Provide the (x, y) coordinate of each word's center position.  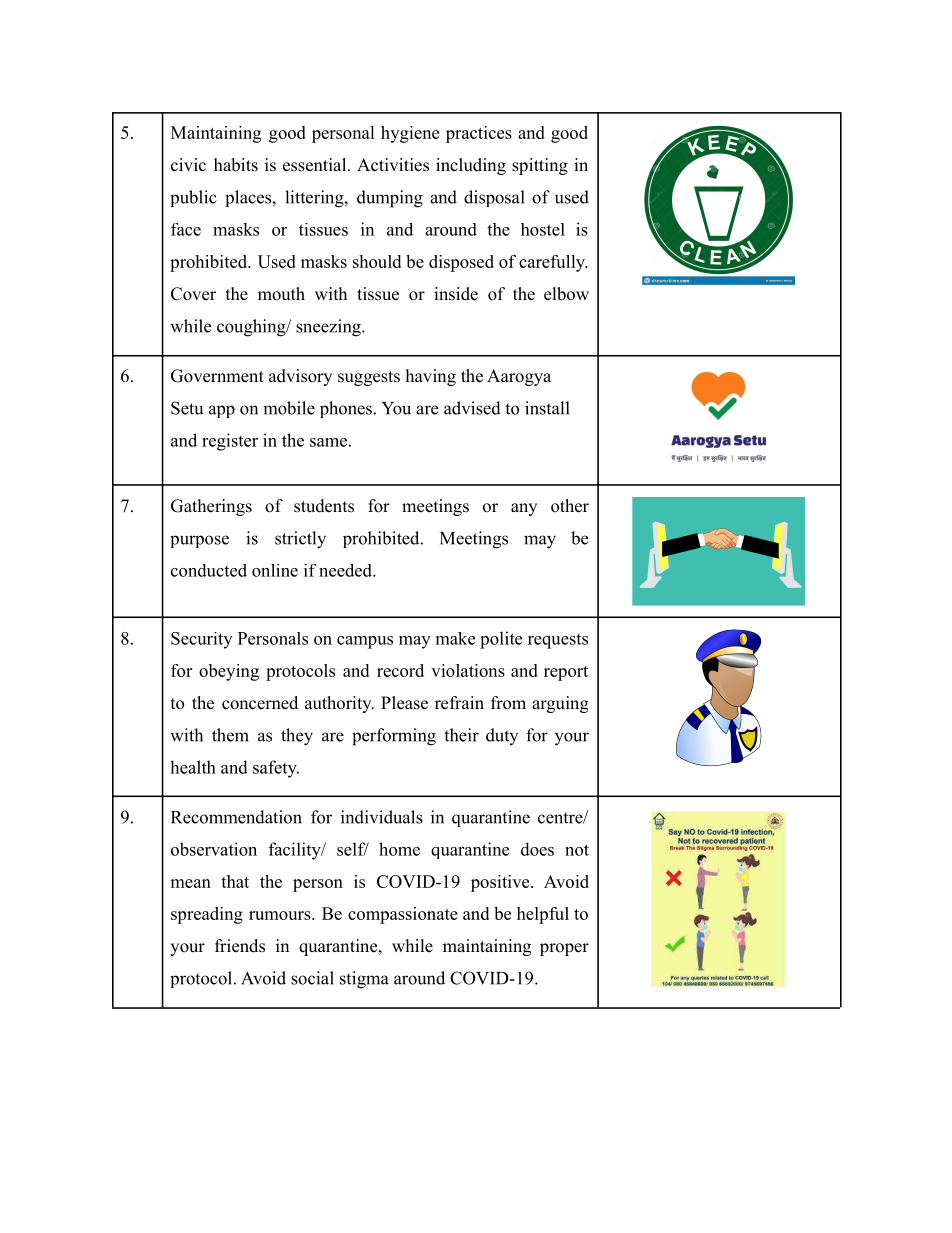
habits (236, 165)
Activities (393, 165)
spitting (540, 166)
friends (240, 946)
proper (564, 949)
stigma (364, 980)
